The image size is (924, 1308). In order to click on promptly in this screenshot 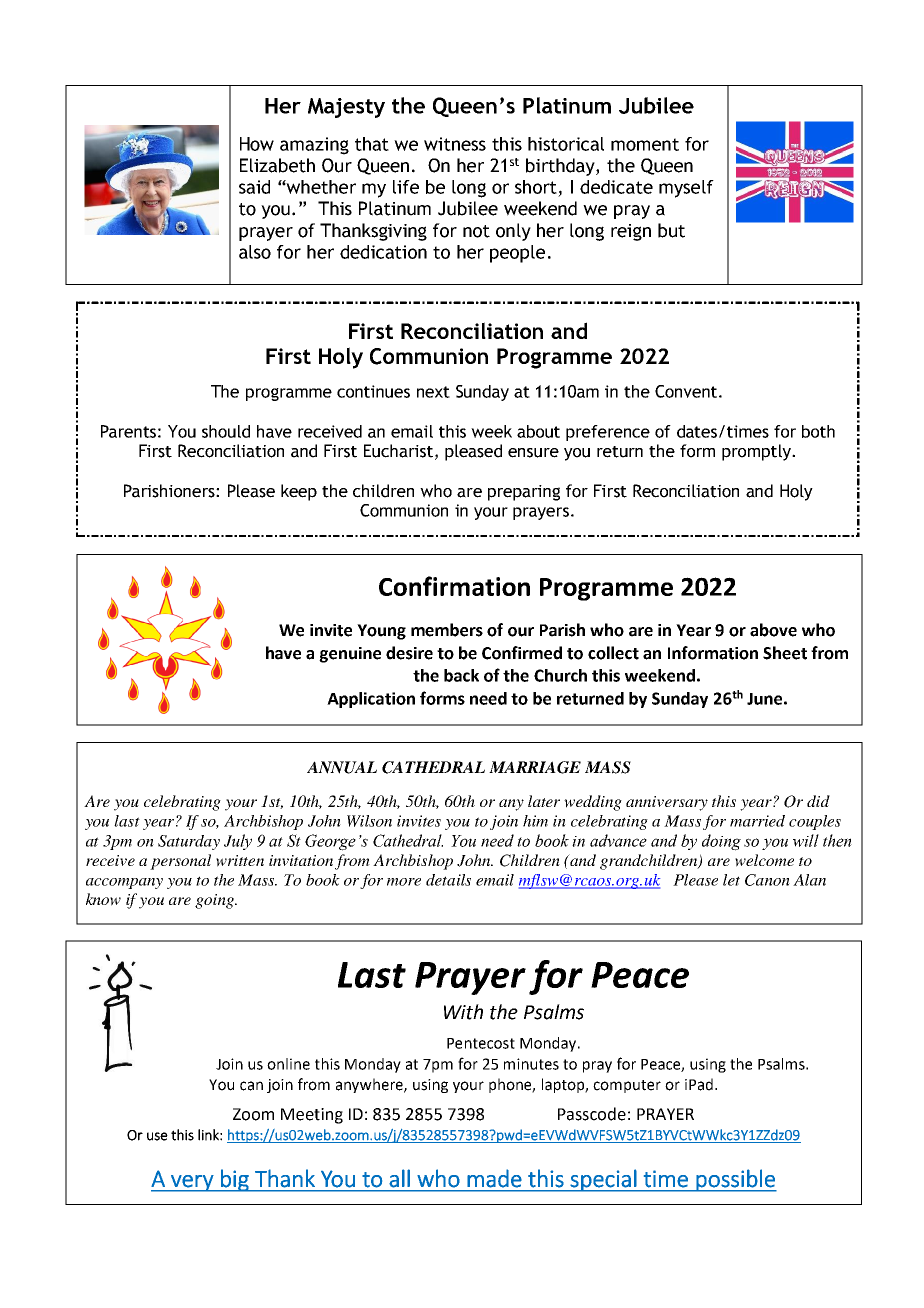, I will do `click(757, 452)`.
